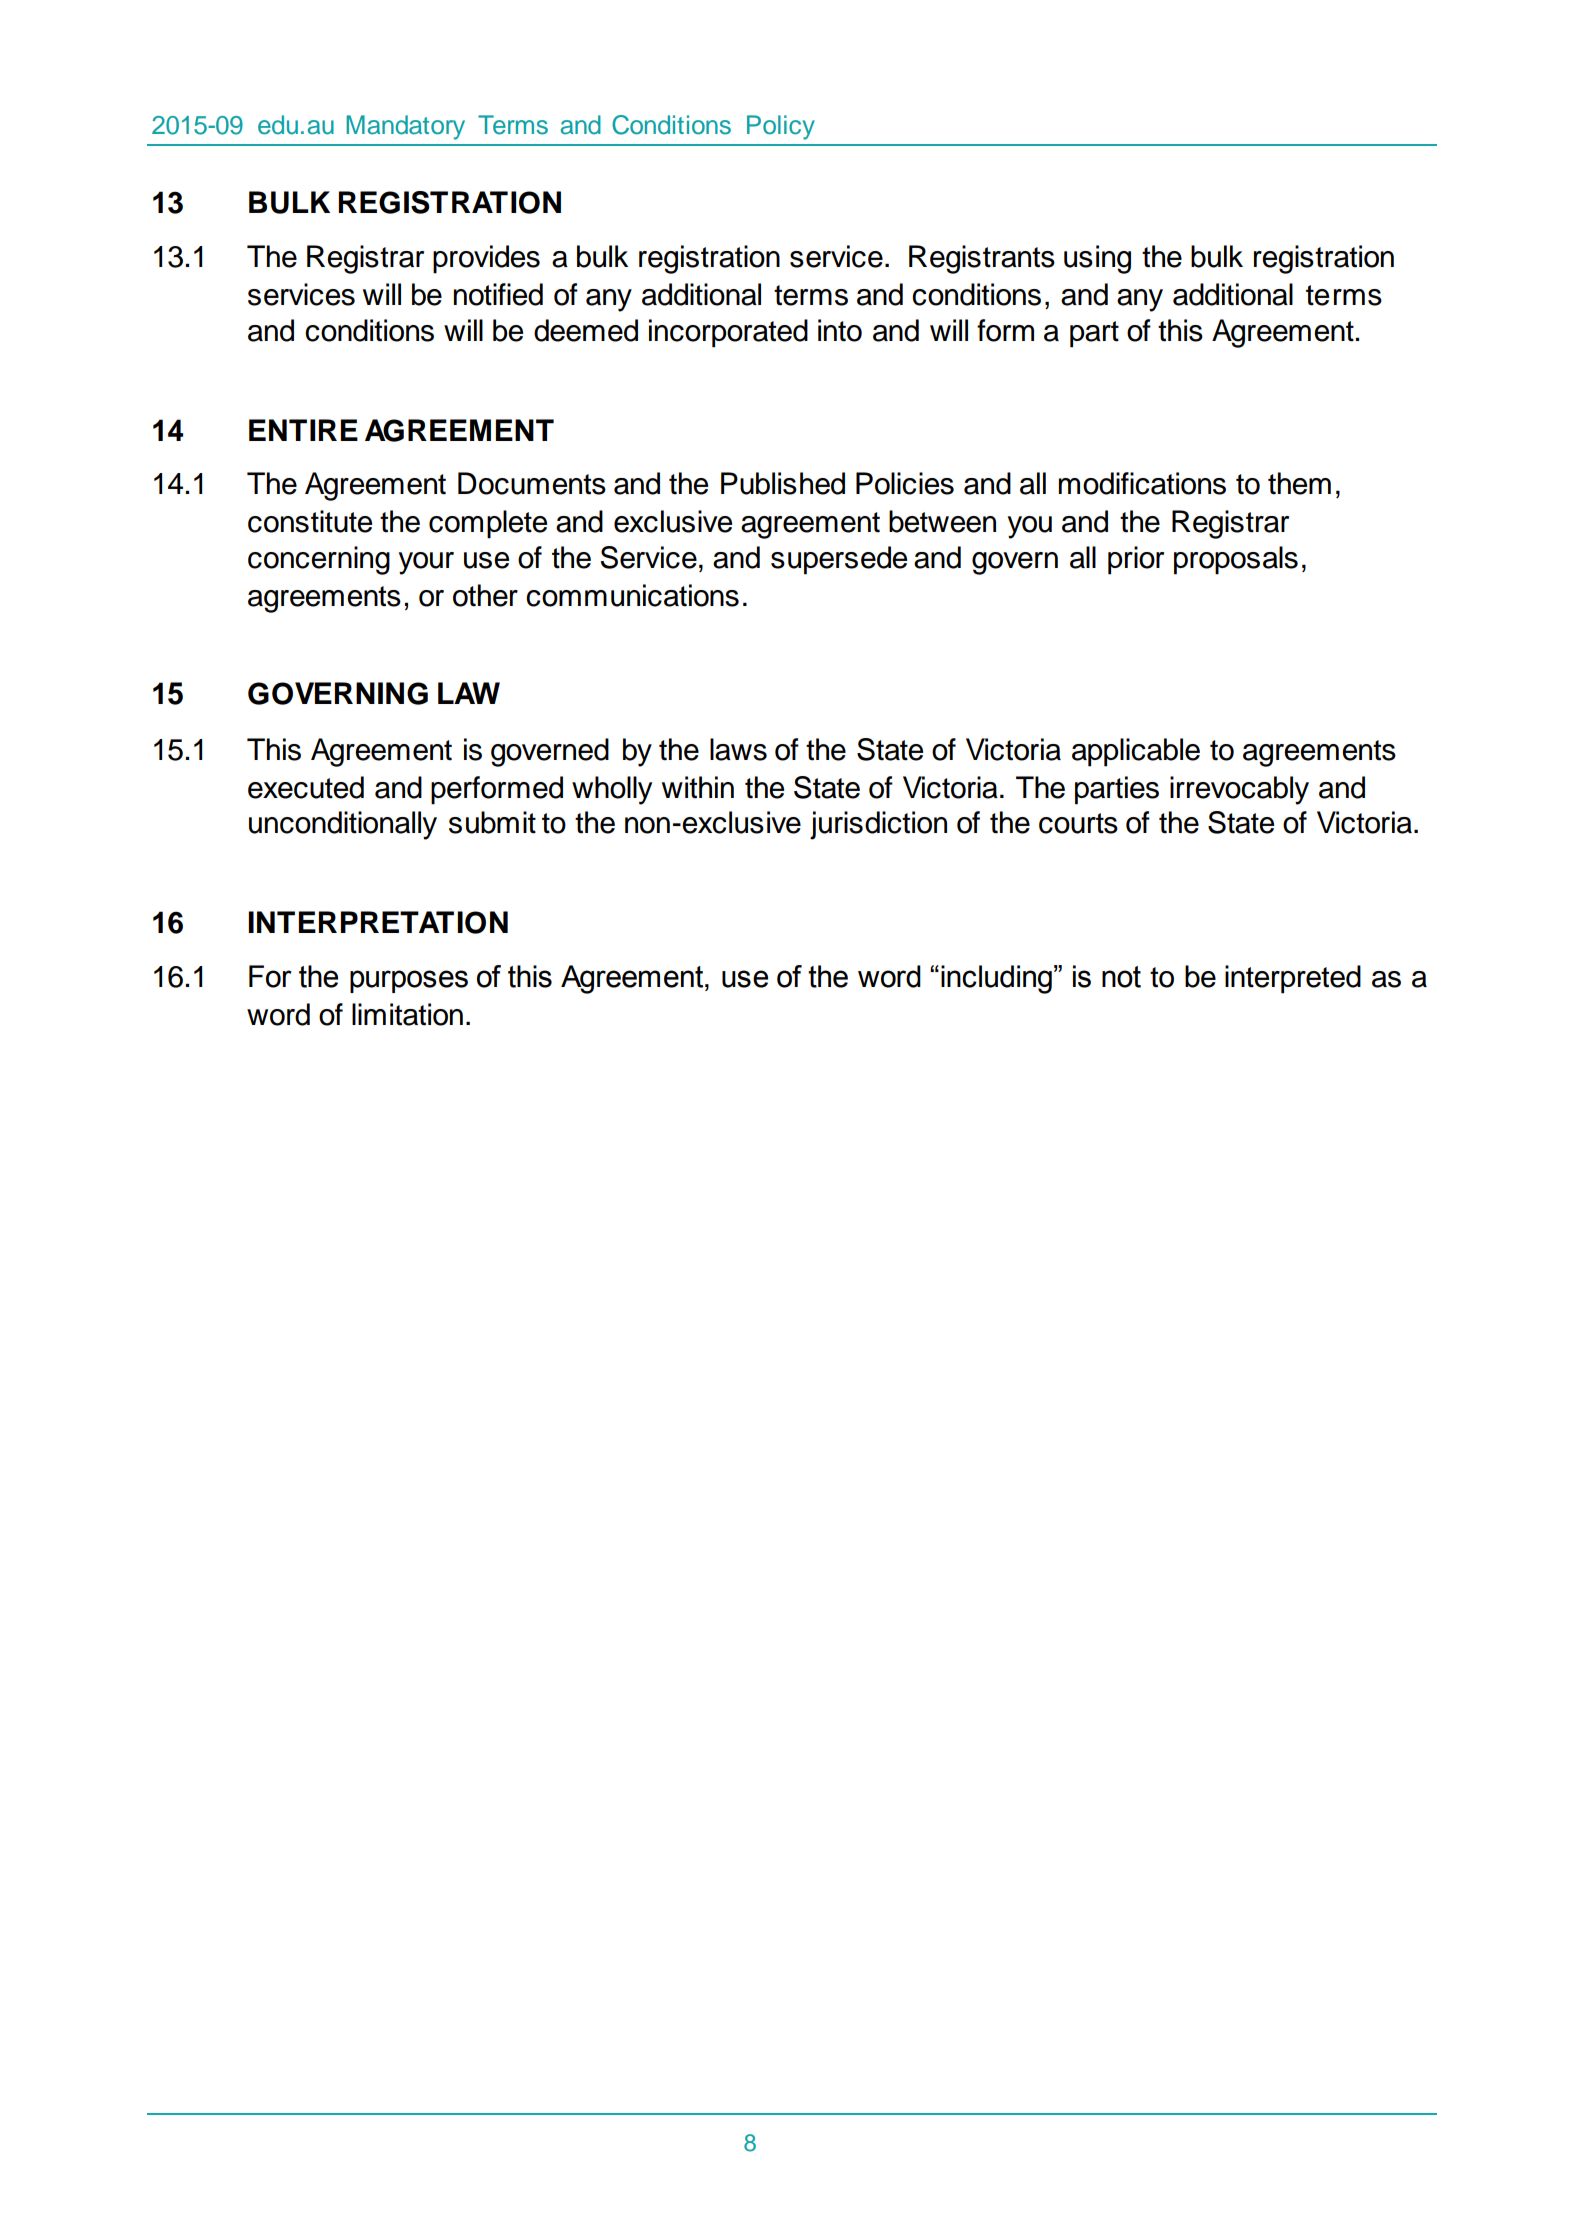 This screenshot has width=1581, height=2237. What do you see at coordinates (426, 563) in the screenshot?
I see `your` at bounding box center [426, 563].
